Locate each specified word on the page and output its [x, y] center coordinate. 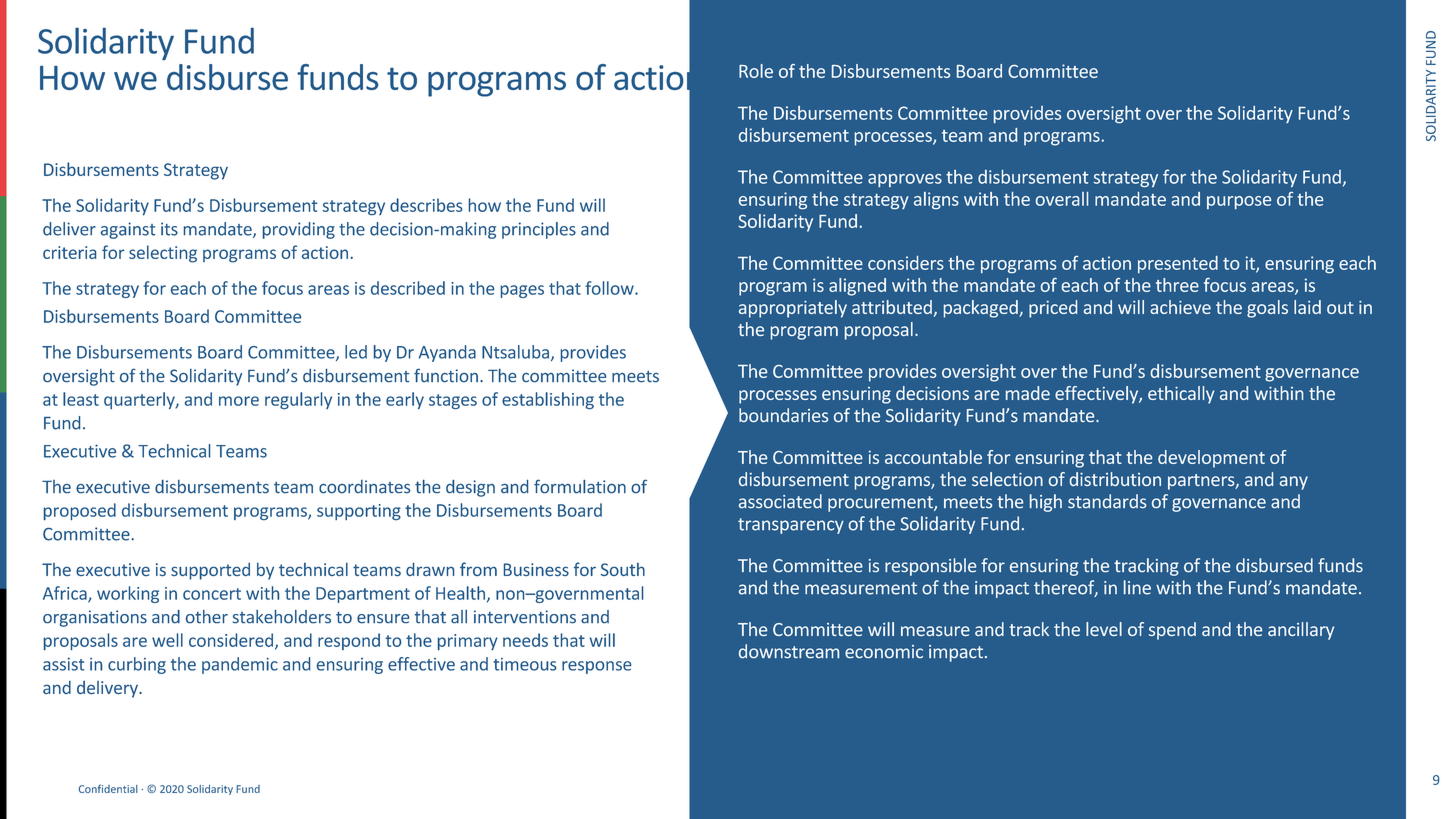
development [1211, 459]
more [239, 401]
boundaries [783, 415]
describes [426, 205]
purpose [1239, 202]
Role [756, 71]
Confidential [108, 788]
